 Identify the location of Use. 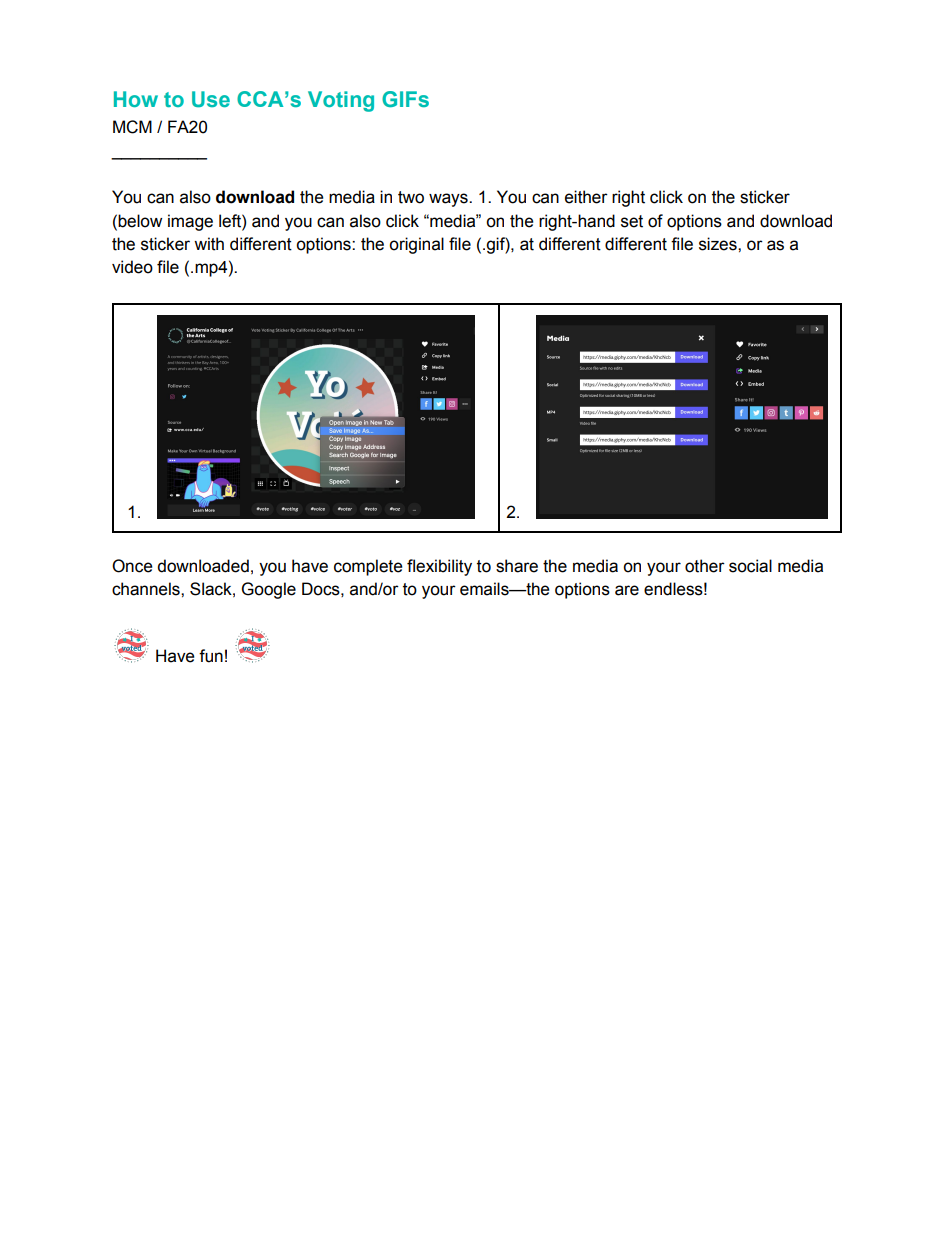
(211, 99).
